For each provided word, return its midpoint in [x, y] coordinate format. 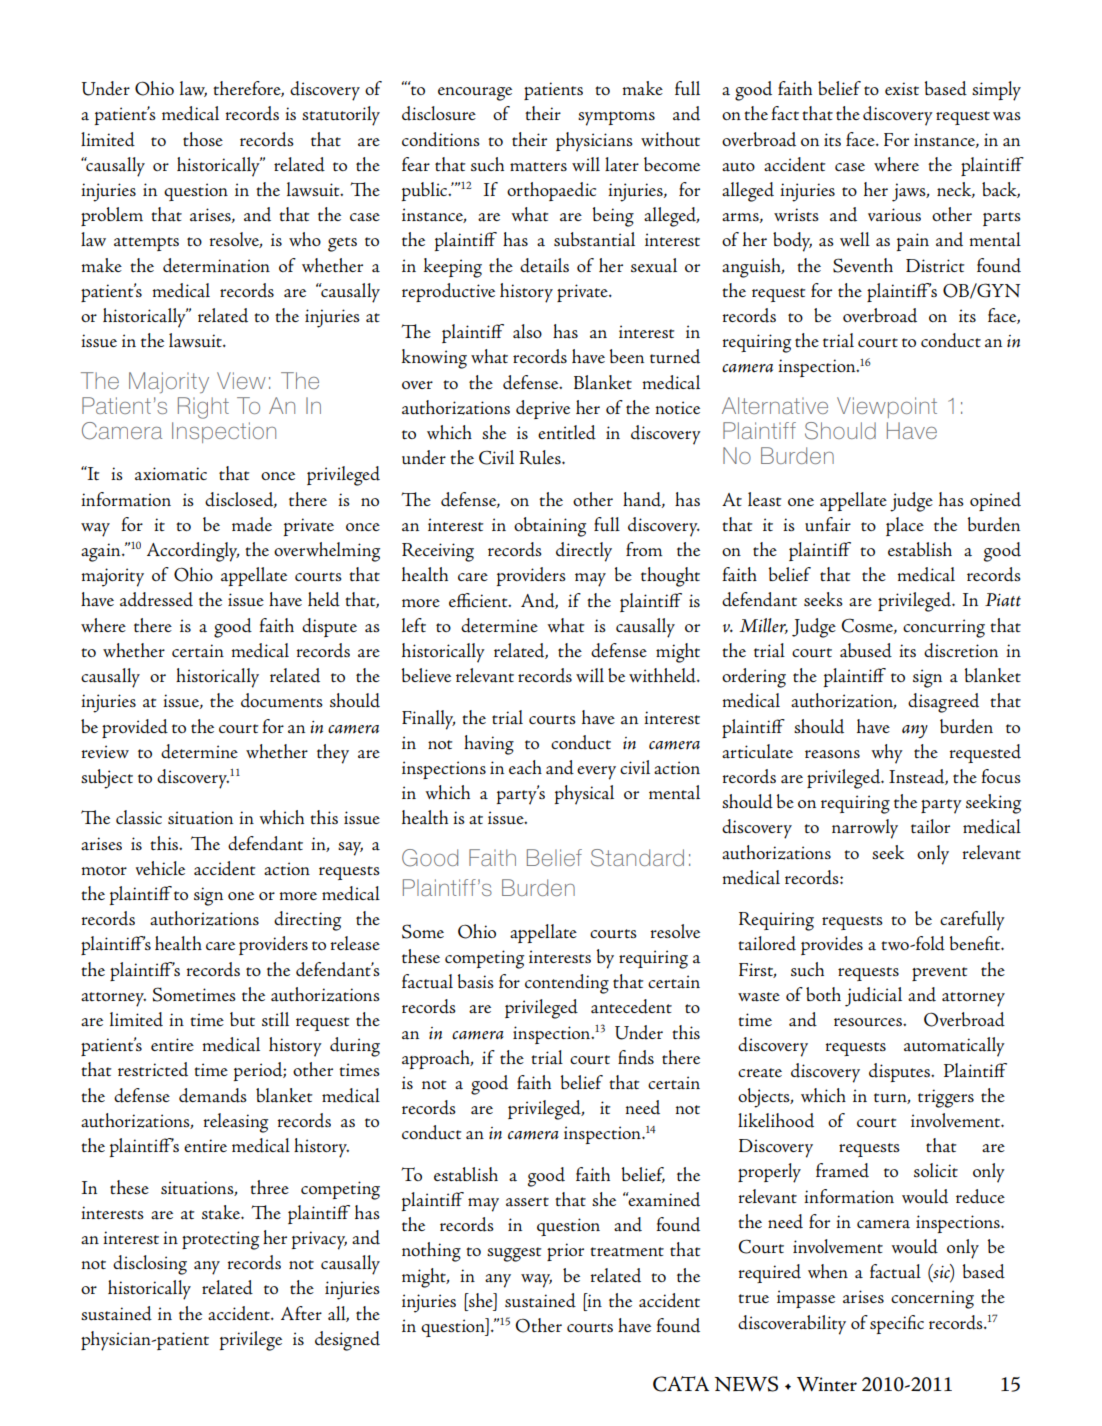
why [887, 754]
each [525, 767]
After [301, 1313]
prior [565, 1252]
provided [135, 728]
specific [897, 1324]
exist [902, 88]
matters [538, 167]
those [203, 139]
